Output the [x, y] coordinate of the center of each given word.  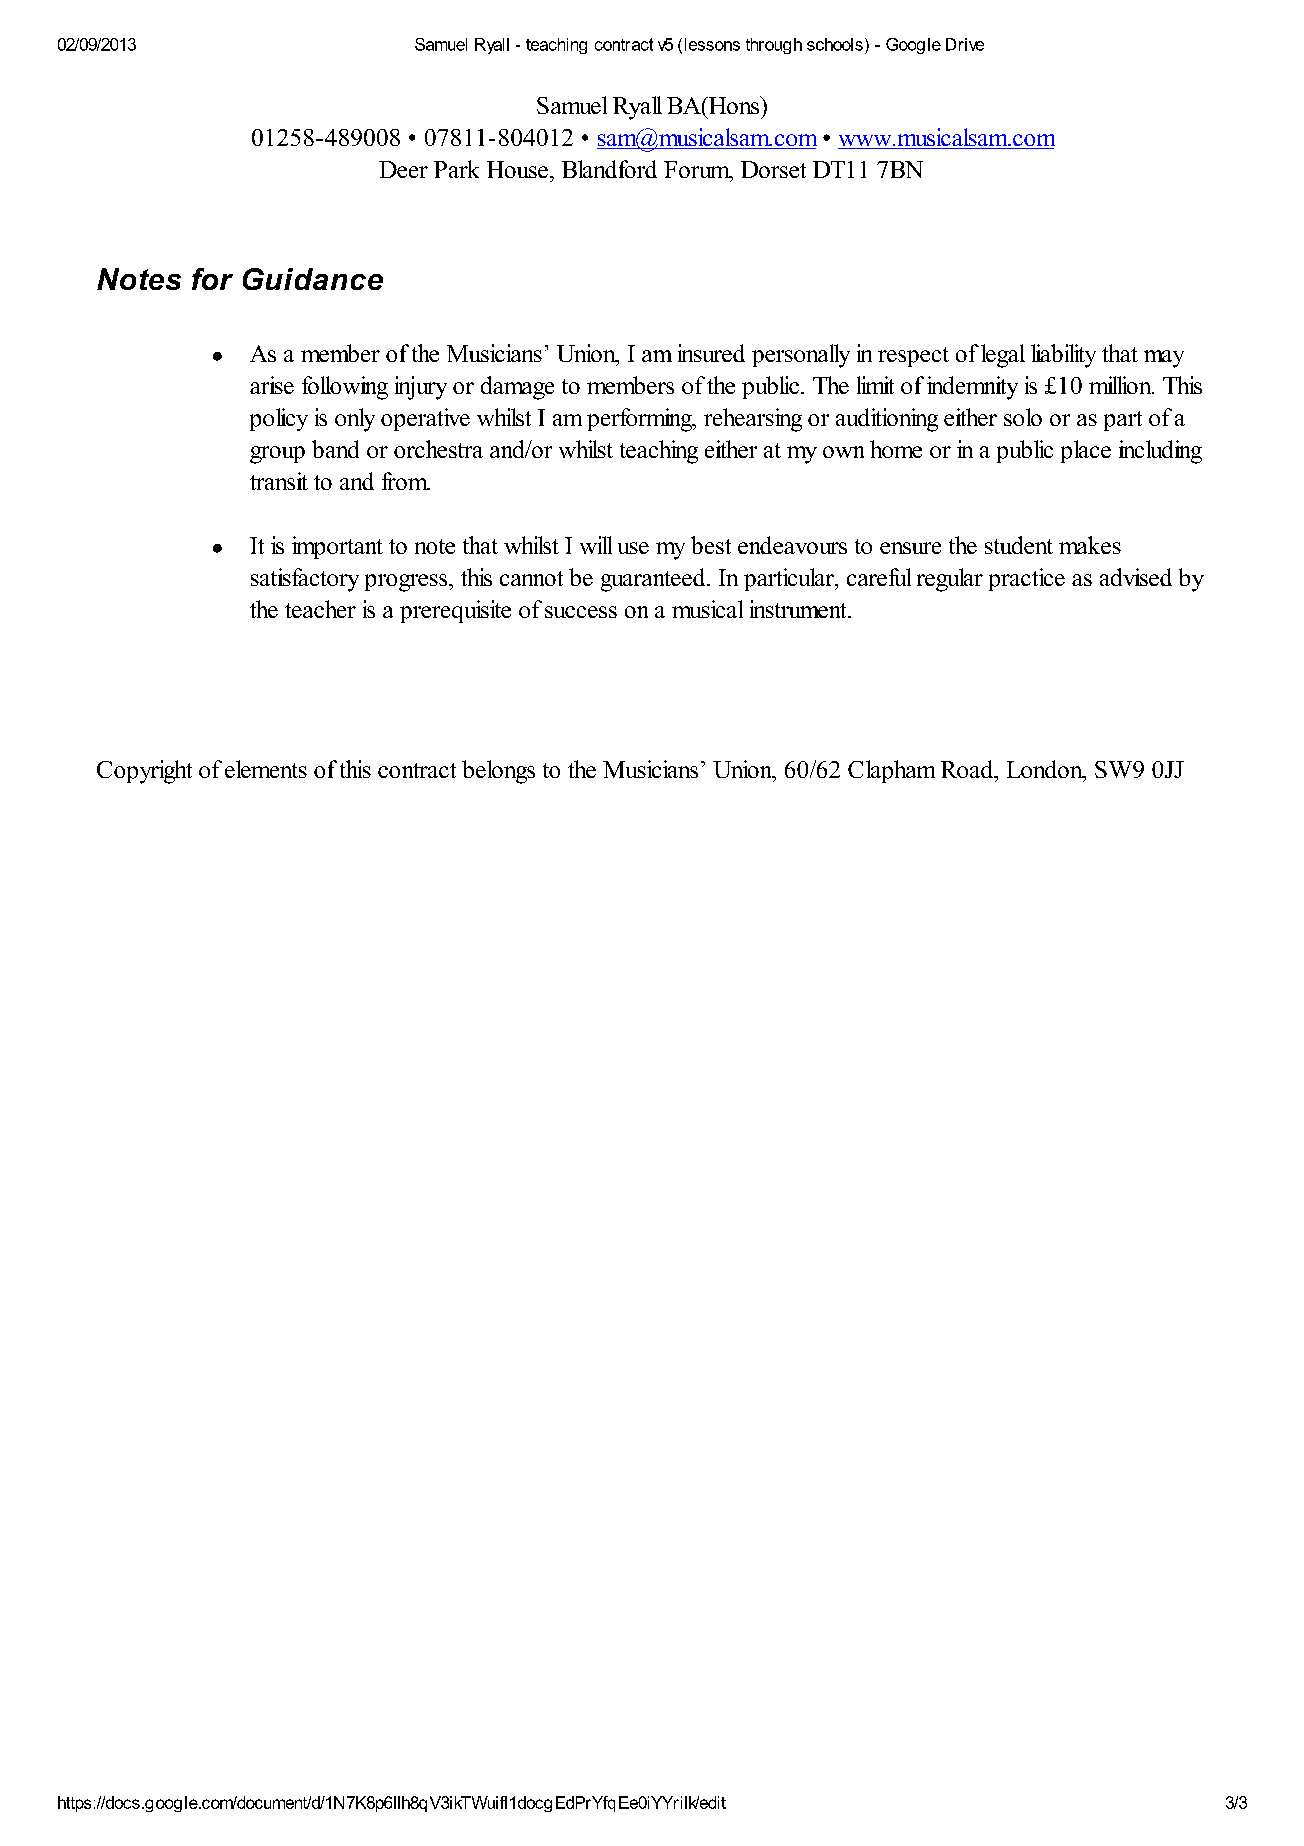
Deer [403, 169]
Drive [965, 44]
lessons [712, 44]
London [1046, 770]
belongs [498, 772]
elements [266, 769]
